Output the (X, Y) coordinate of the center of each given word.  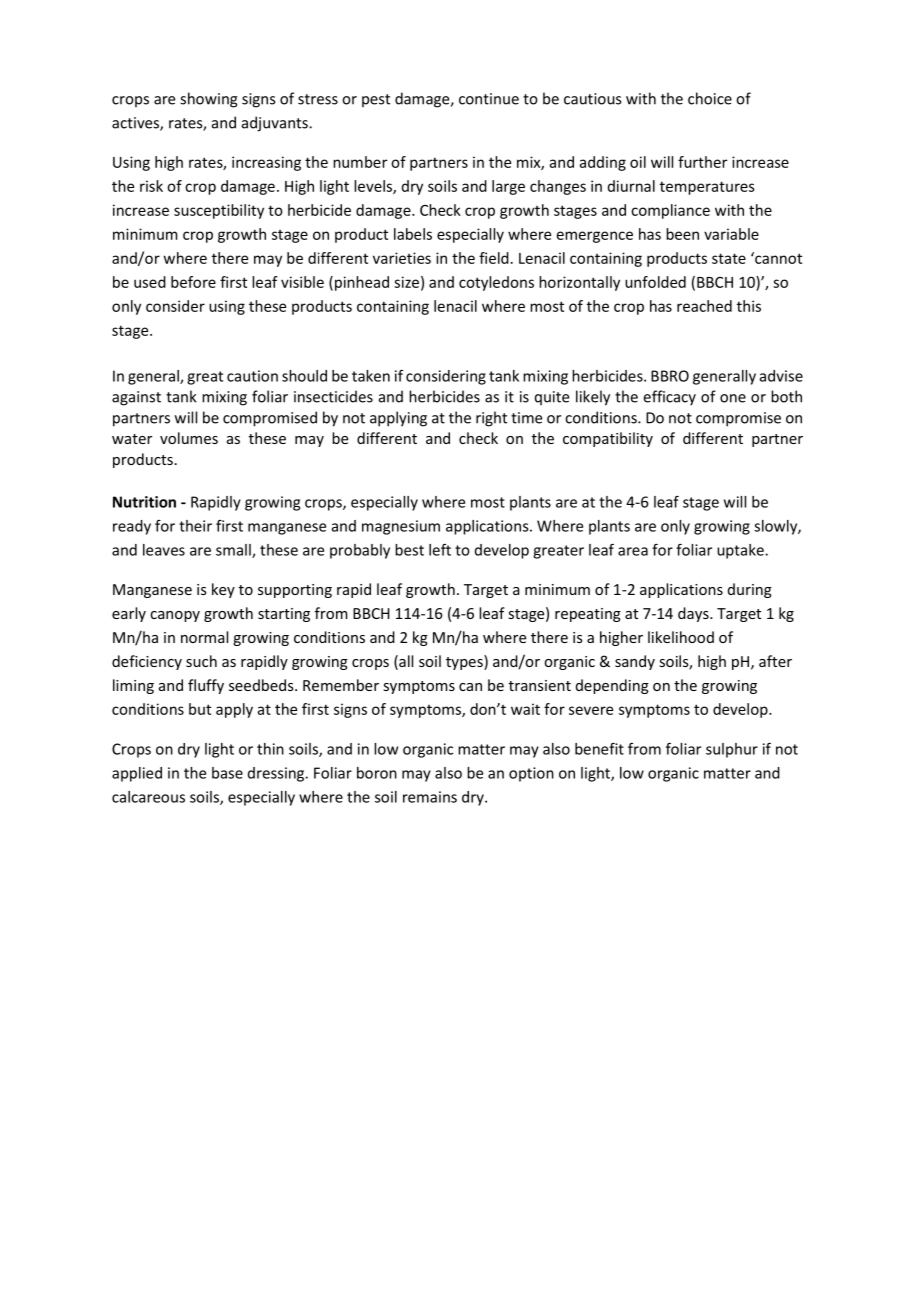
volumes (189, 438)
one (733, 398)
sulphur (732, 750)
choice (710, 98)
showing (209, 100)
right (491, 419)
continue (489, 99)
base (227, 773)
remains (430, 797)
